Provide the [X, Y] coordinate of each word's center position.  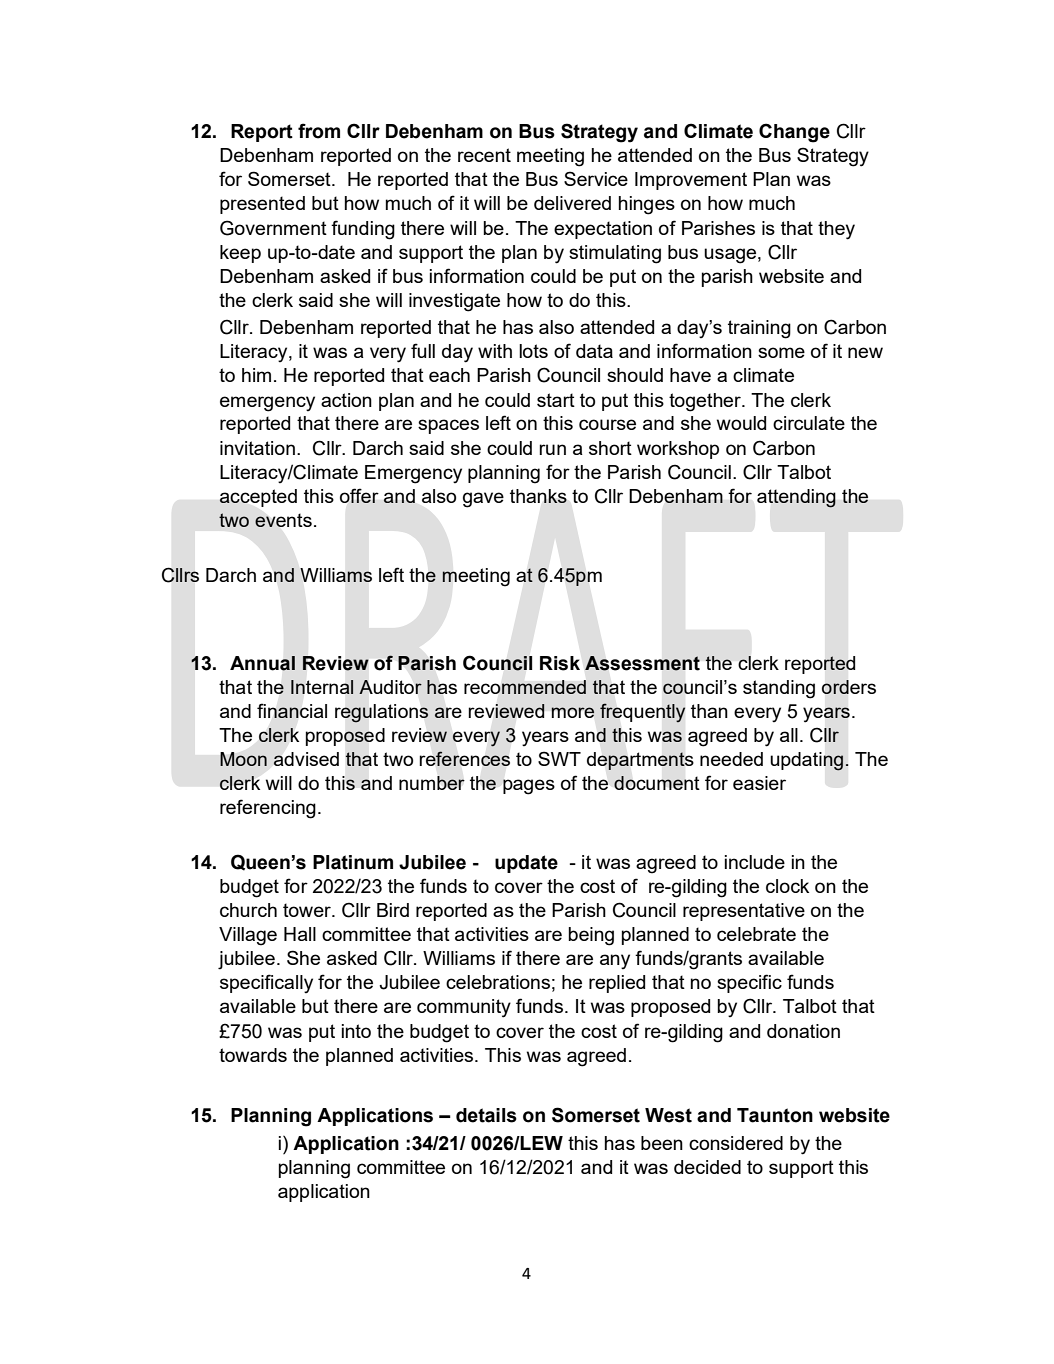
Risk [560, 663]
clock [787, 886]
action [346, 400]
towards [253, 1055]
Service [596, 178]
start [556, 400]
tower [308, 910]
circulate [809, 423]
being [591, 936]
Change [794, 133]
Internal [322, 687]
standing [779, 689]
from [319, 131]
